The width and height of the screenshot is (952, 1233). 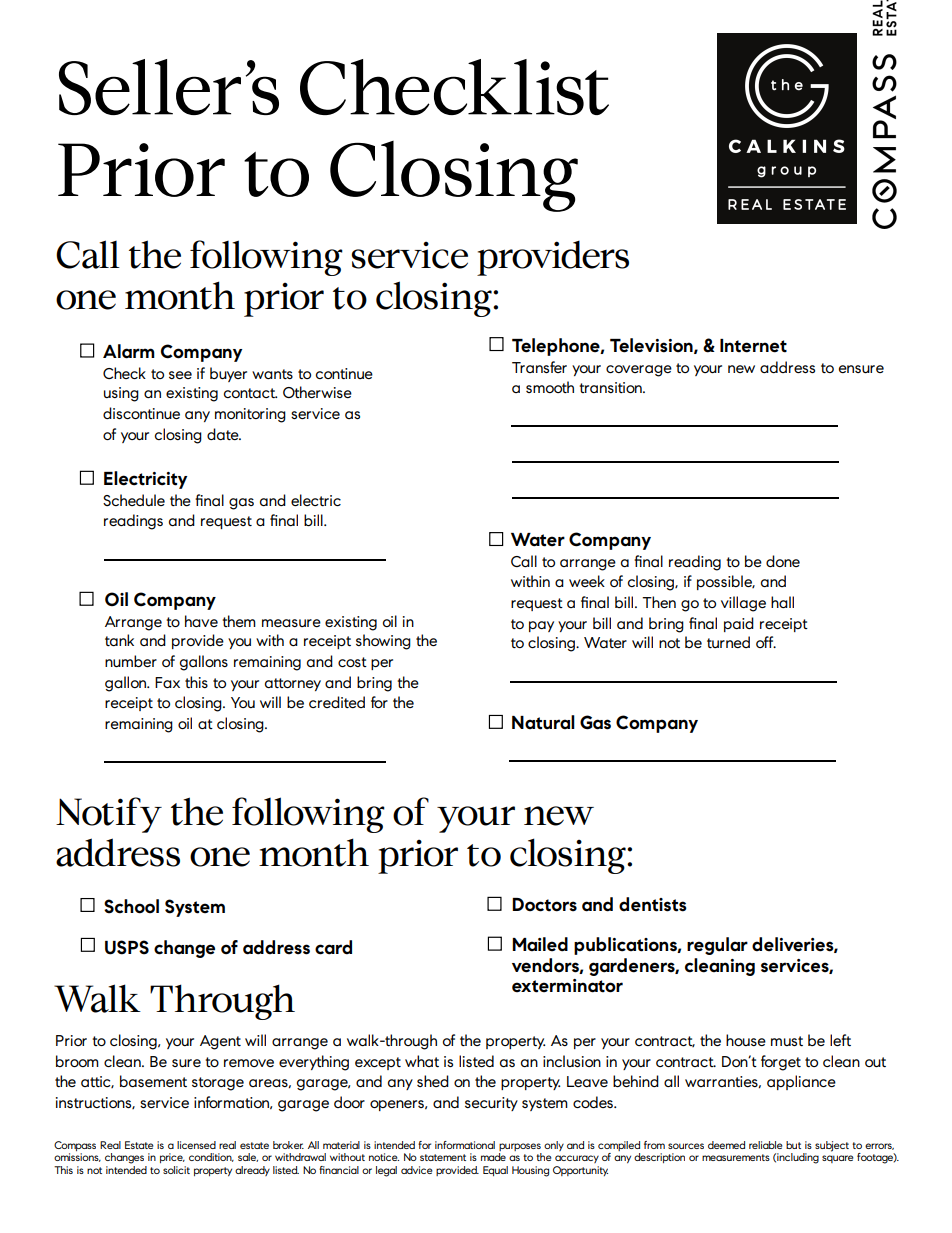 I want to click on statement, so click(x=443, y=1157).
